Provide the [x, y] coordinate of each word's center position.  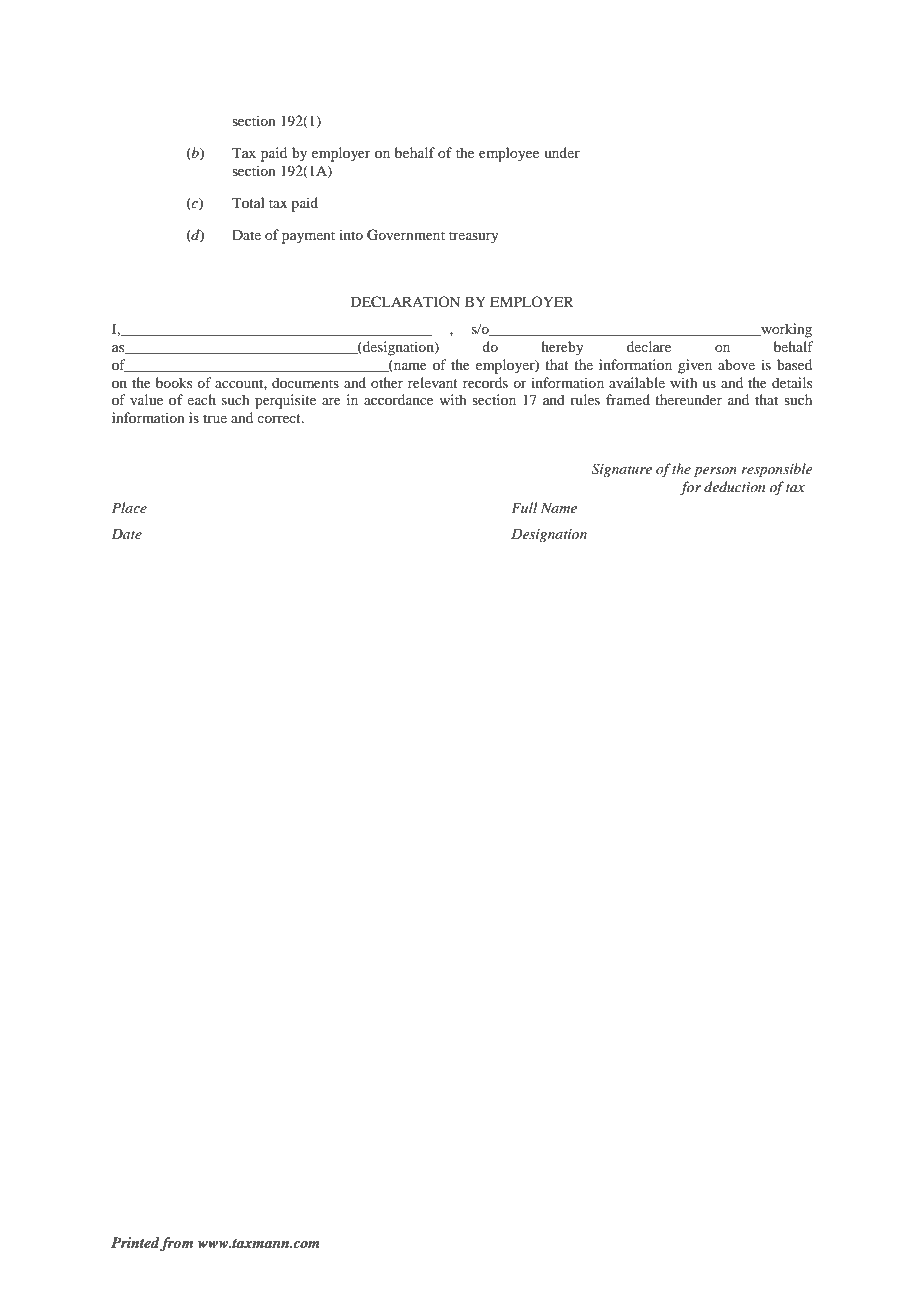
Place [129, 507]
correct [280, 418]
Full [524, 507]
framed [628, 399]
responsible [776, 470]
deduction [734, 486]
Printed [136, 1244]
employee [509, 154]
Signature [622, 470]
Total [248, 202]
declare [649, 346]
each [201, 399]
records [485, 382]
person [715, 472]
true [215, 418]
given [695, 366]
